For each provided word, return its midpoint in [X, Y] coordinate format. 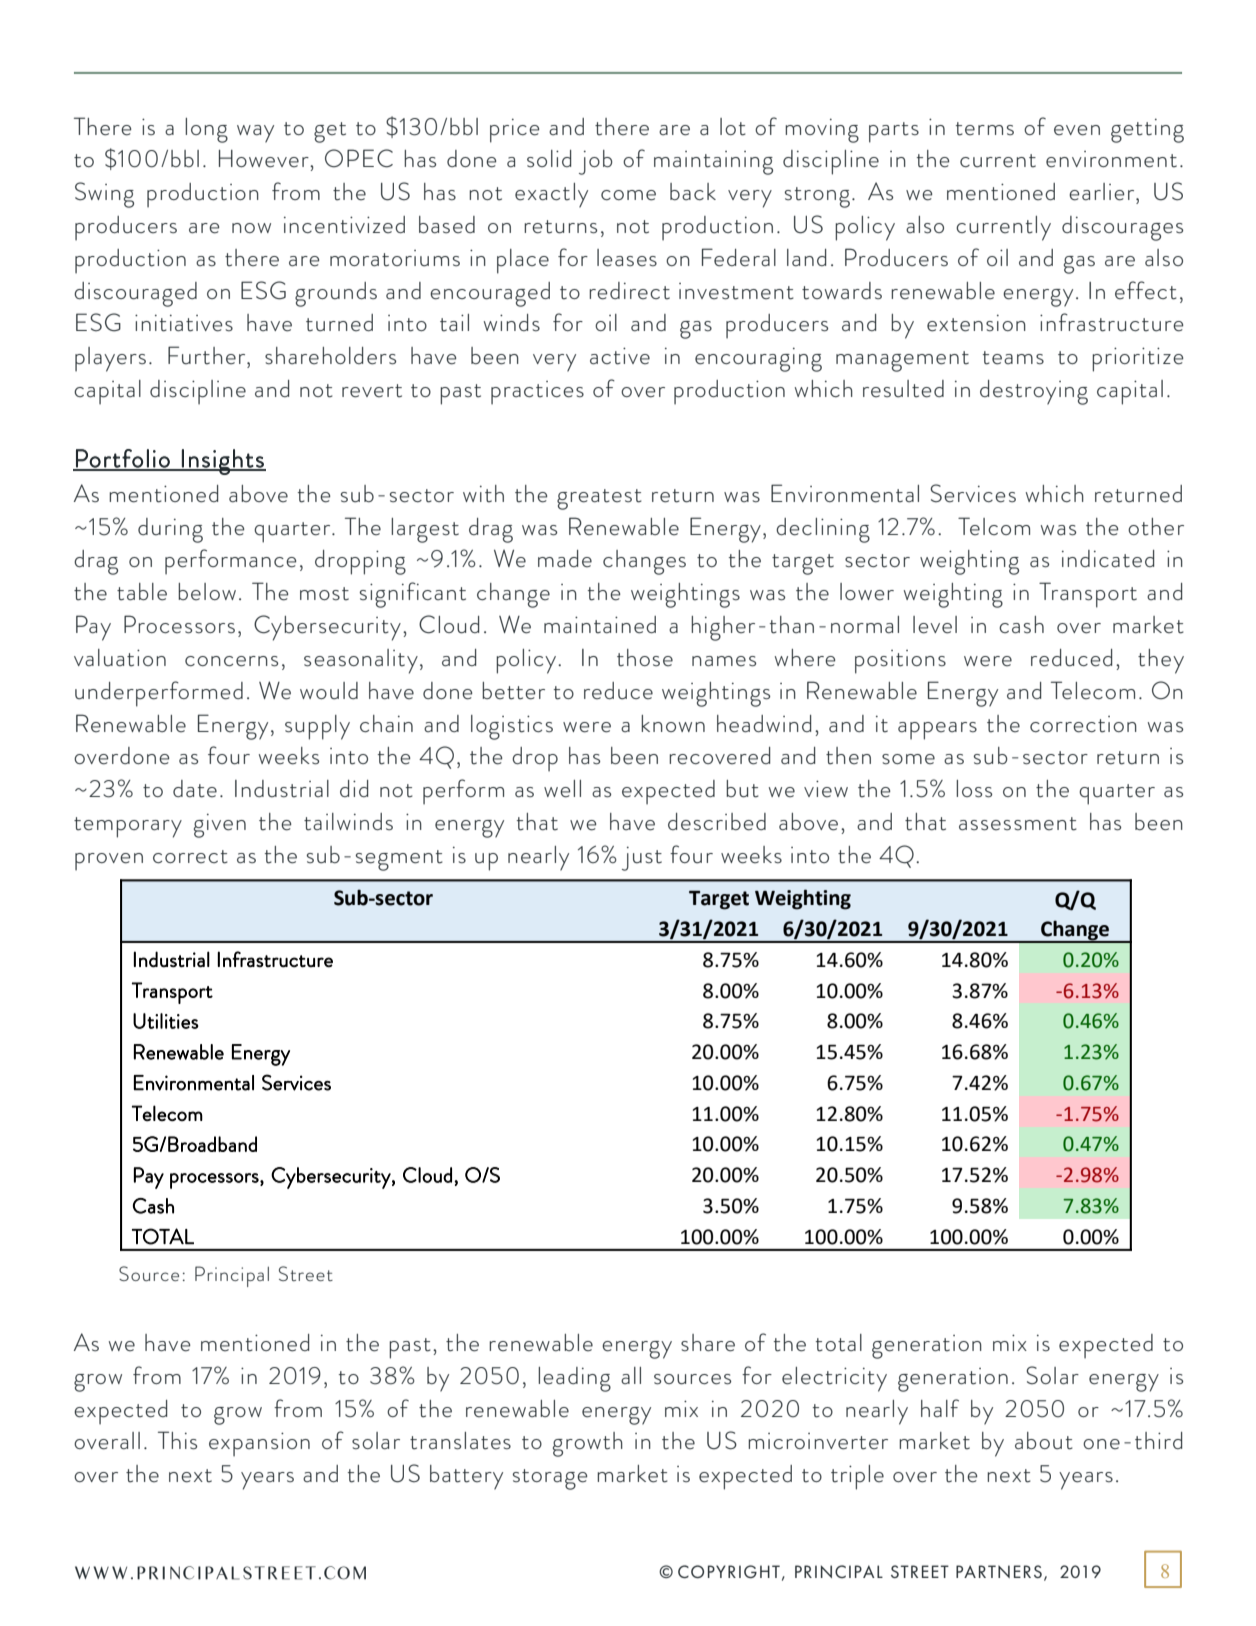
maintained [600, 625]
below [207, 592]
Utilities [166, 1021]
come [628, 195]
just [642, 859]
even [1077, 130]
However [265, 159]
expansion [259, 1444]
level [935, 625]
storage [550, 1479]
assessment [1018, 824]
